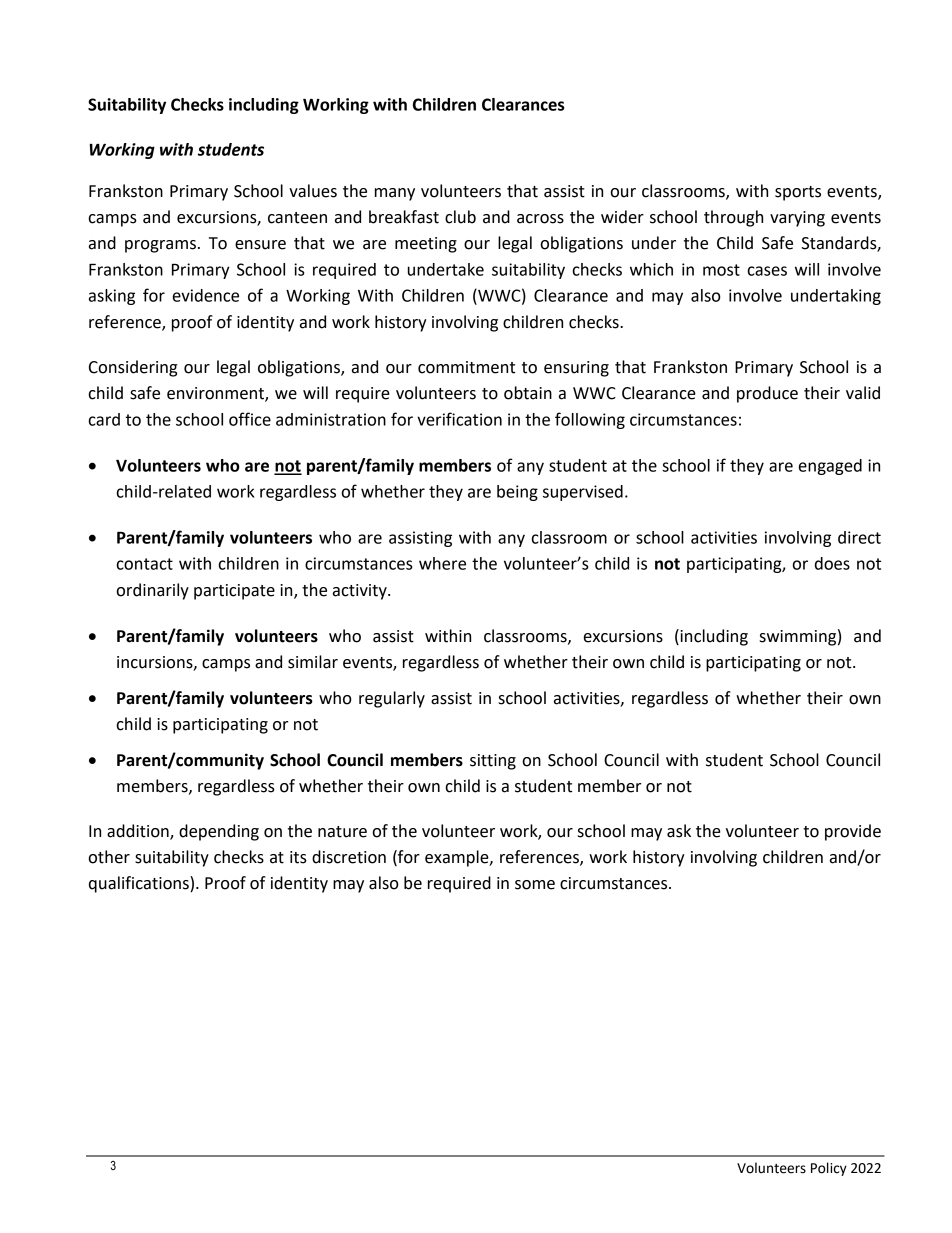 Image resolution: width=952 pixels, height=1233 pixels. What do you see at coordinates (832, 563) in the page?
I see `does` at bounding box center [832, 563].
